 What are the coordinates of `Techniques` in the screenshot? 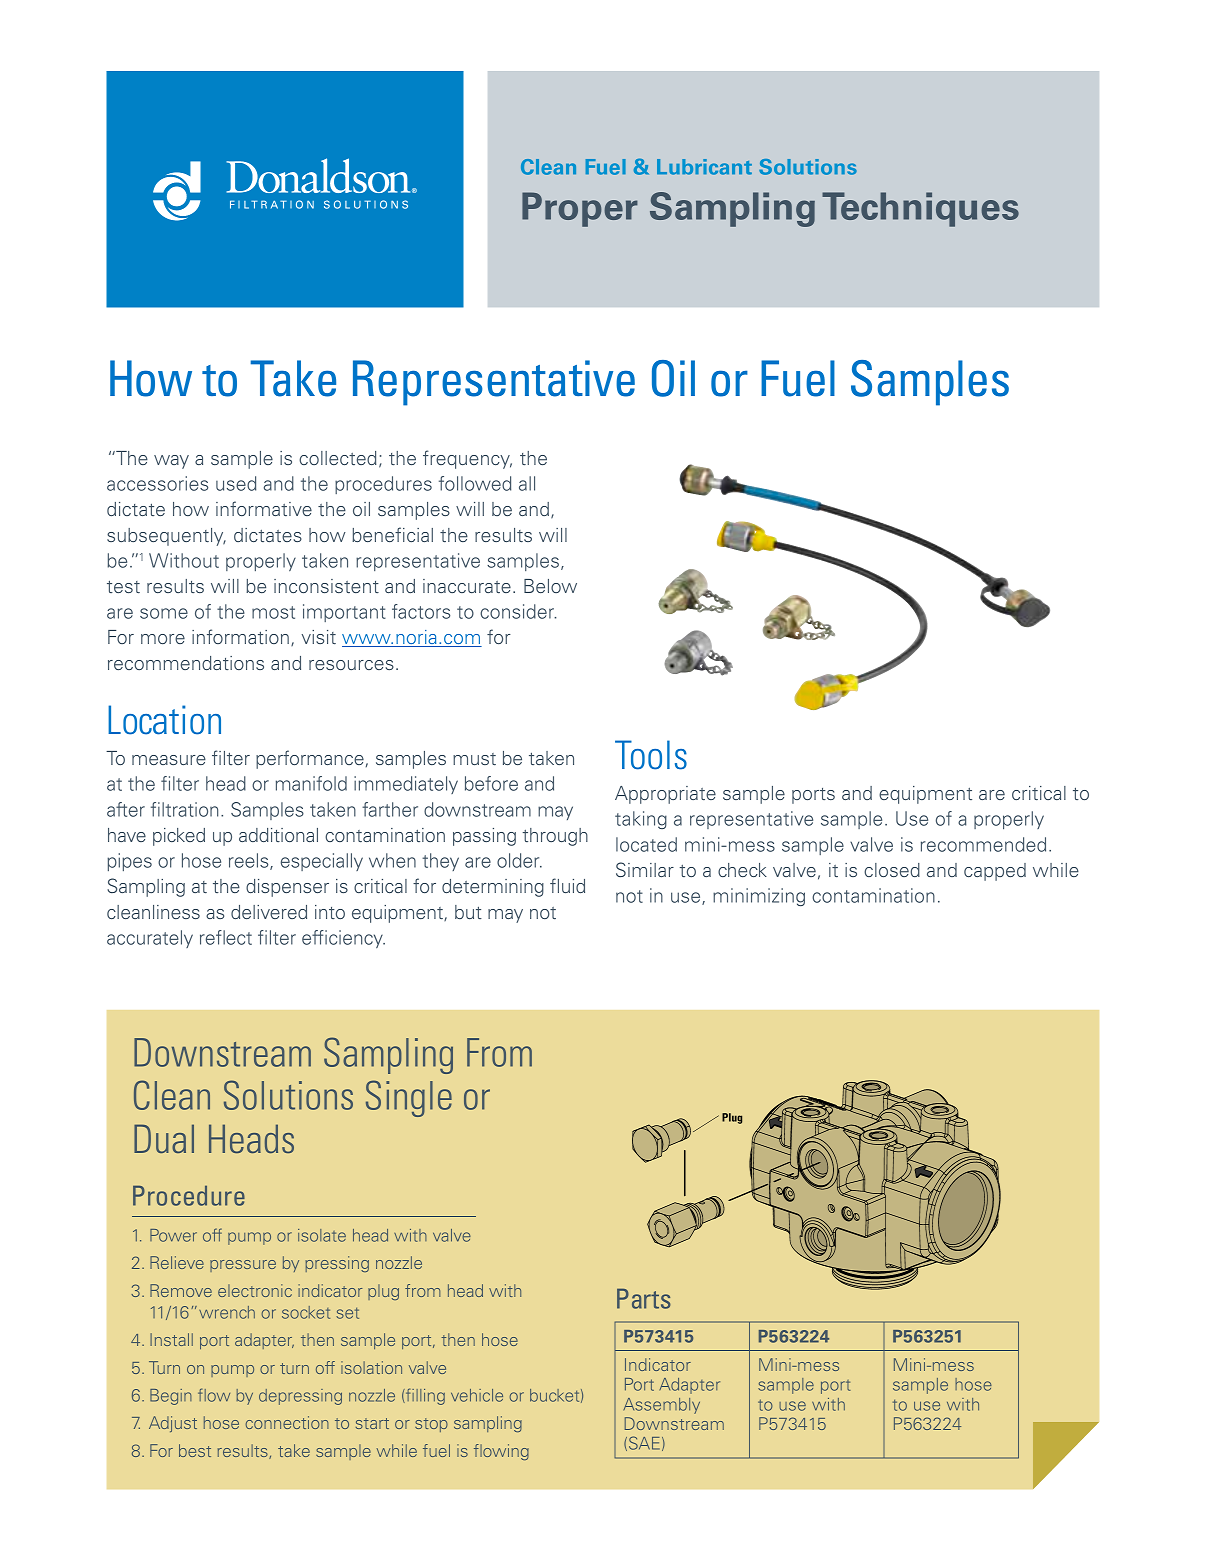 It's located at (920, 209).
